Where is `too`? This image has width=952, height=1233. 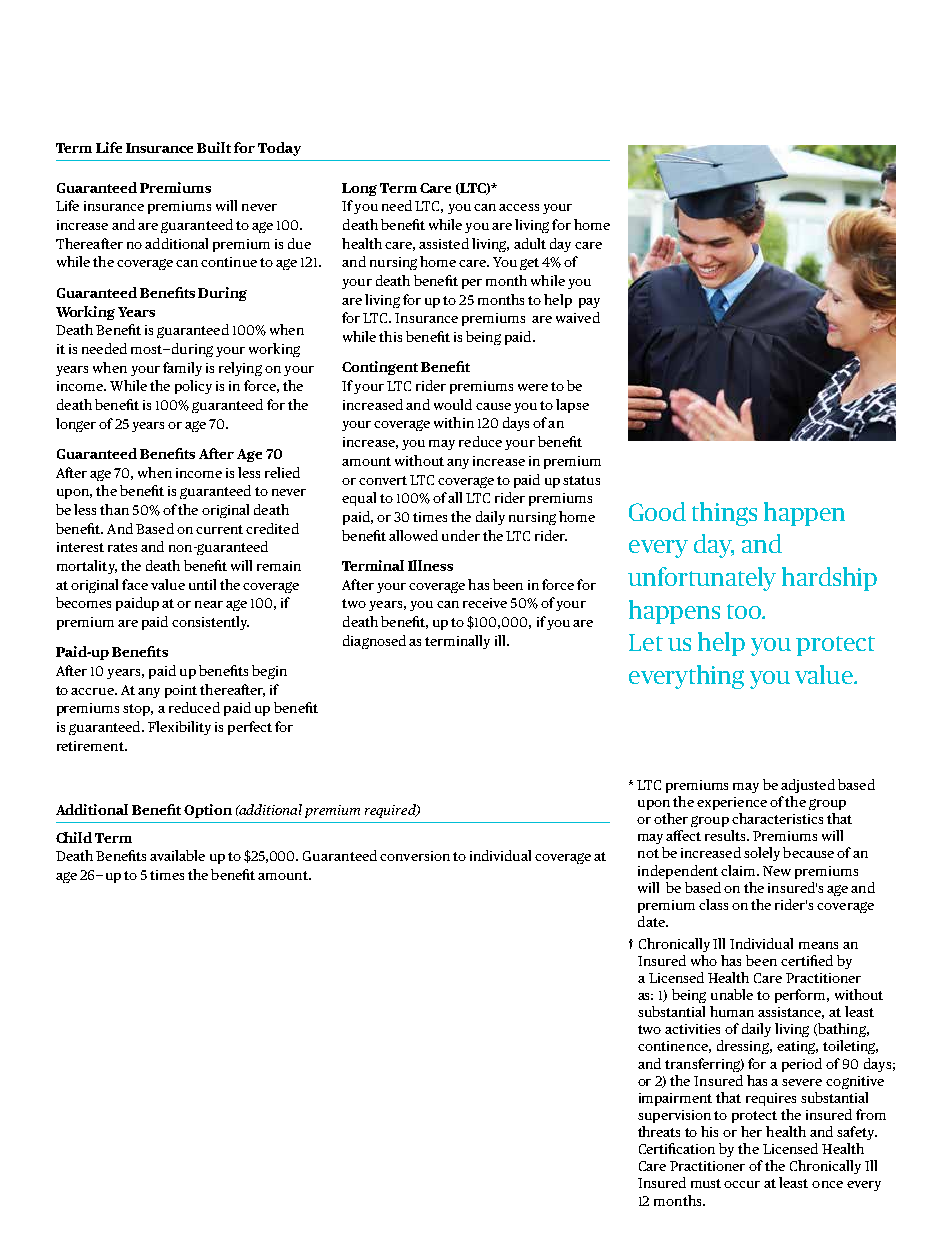 too is located at coordinates (745, 611).
